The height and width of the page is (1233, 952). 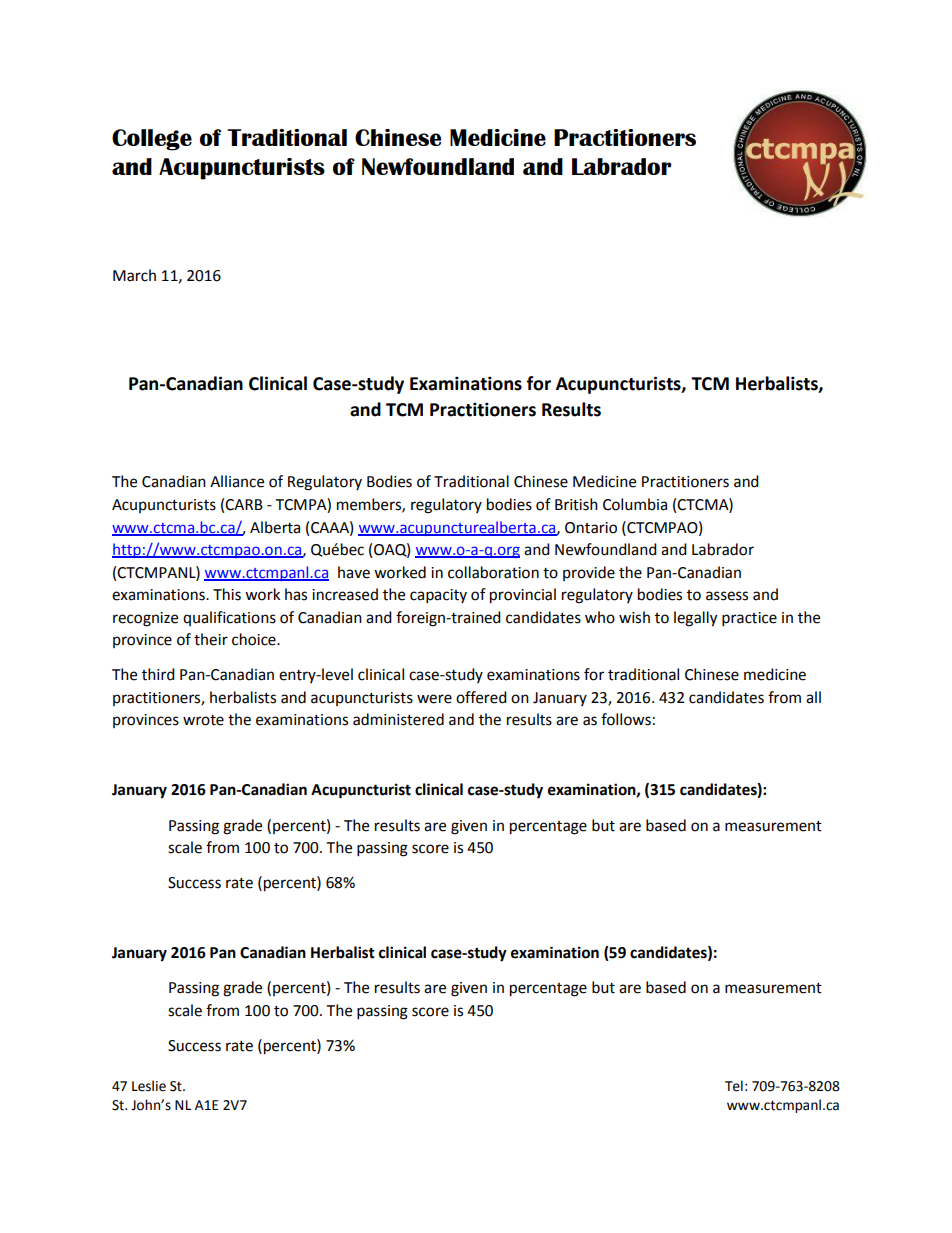 What do you see at coordinates (695, 619) in the page?
I see `legally` at bounding box center [695, 619].
